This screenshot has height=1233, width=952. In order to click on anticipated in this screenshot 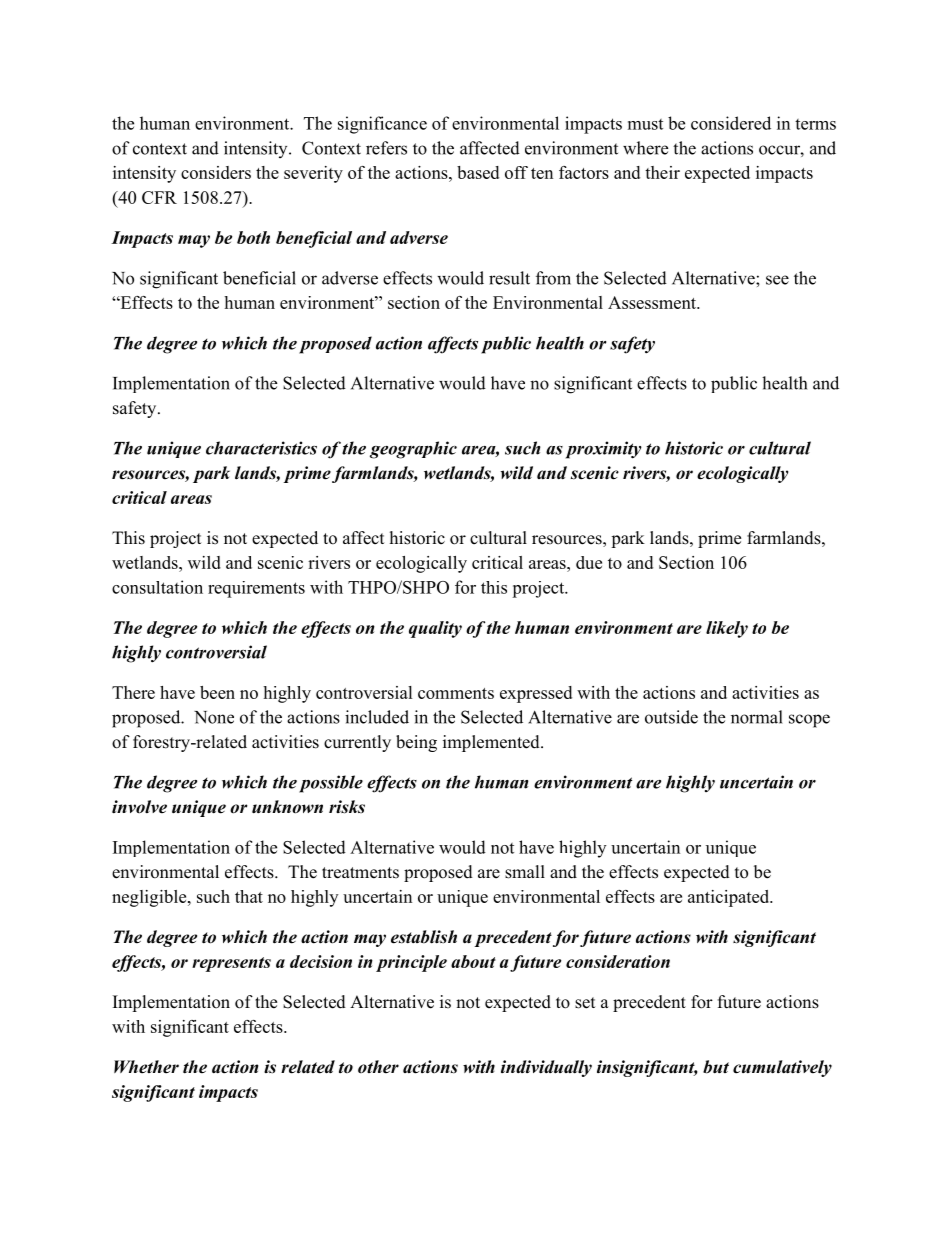, I will do `click(730, 898)`.
